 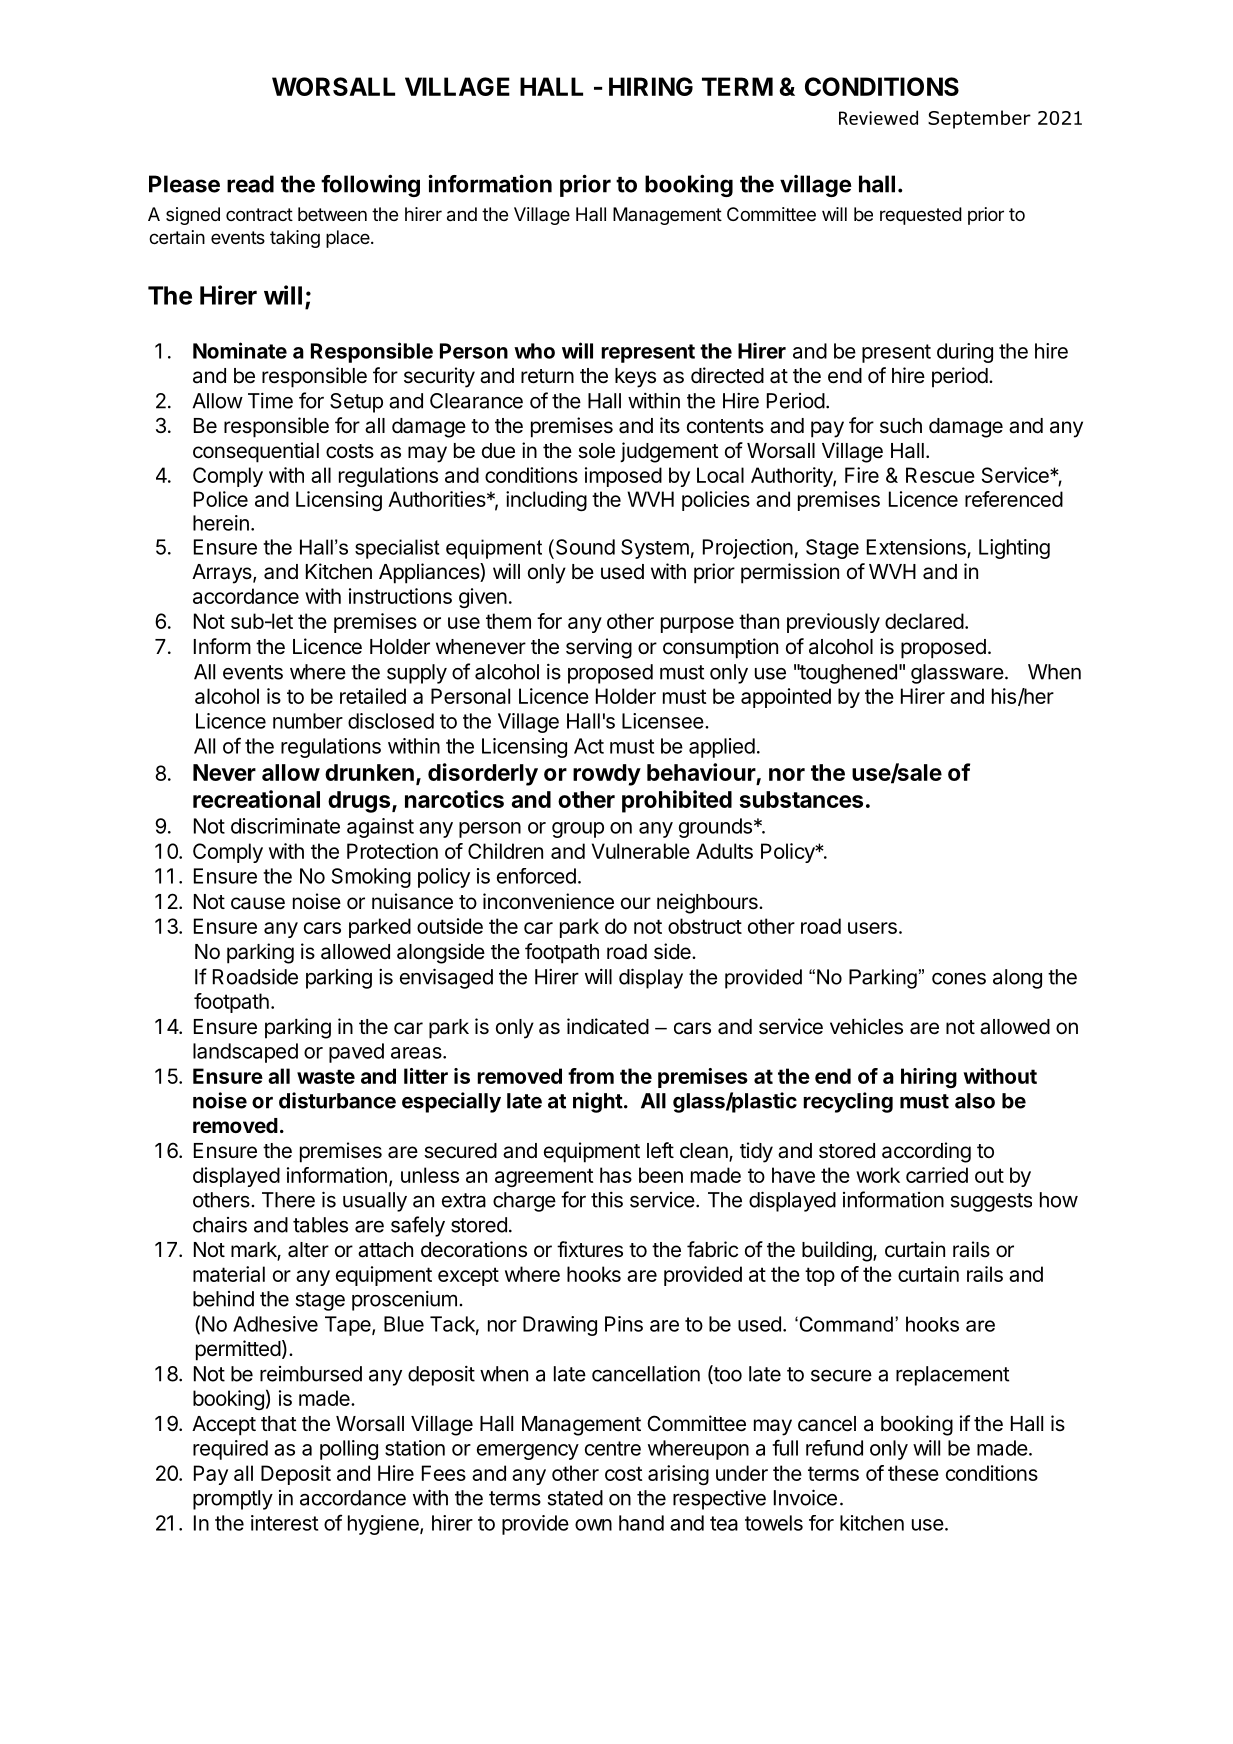 I want to click on discriminate, so click(x=285, y=826).
